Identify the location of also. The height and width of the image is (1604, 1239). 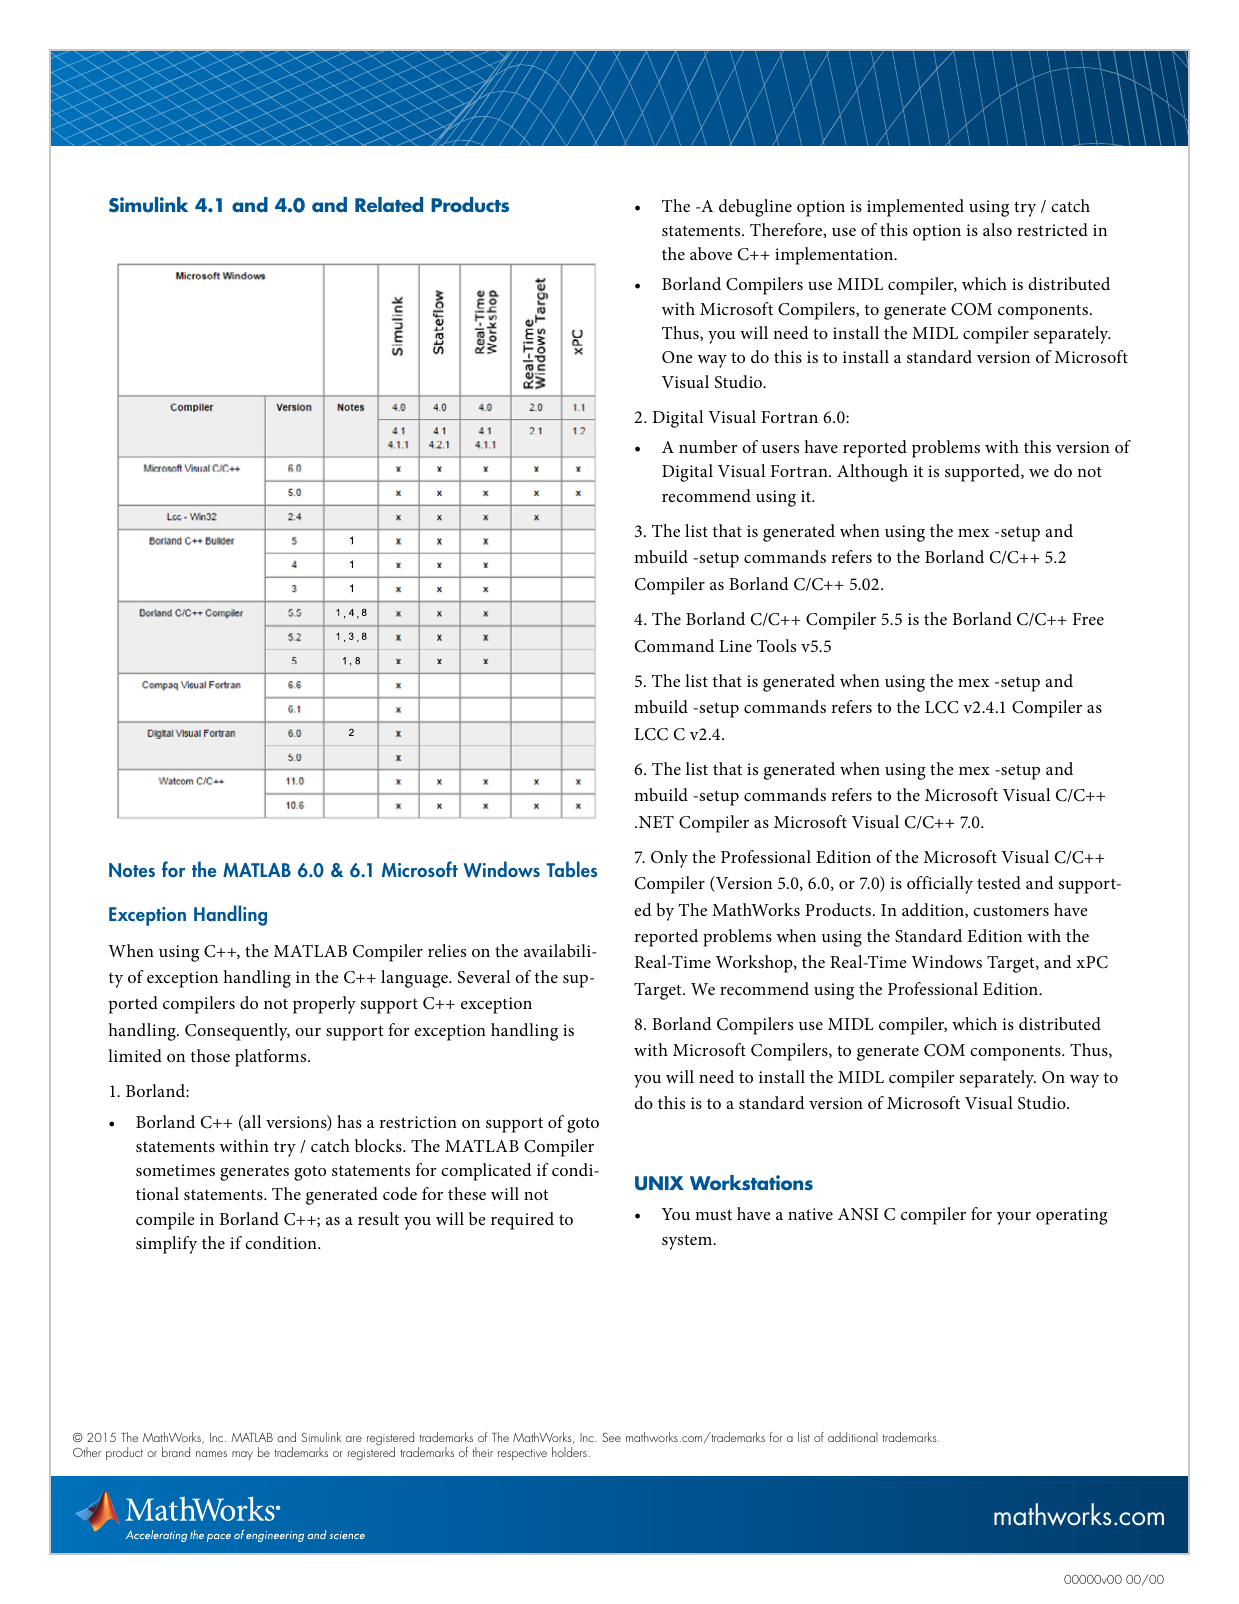
(997, 229).
